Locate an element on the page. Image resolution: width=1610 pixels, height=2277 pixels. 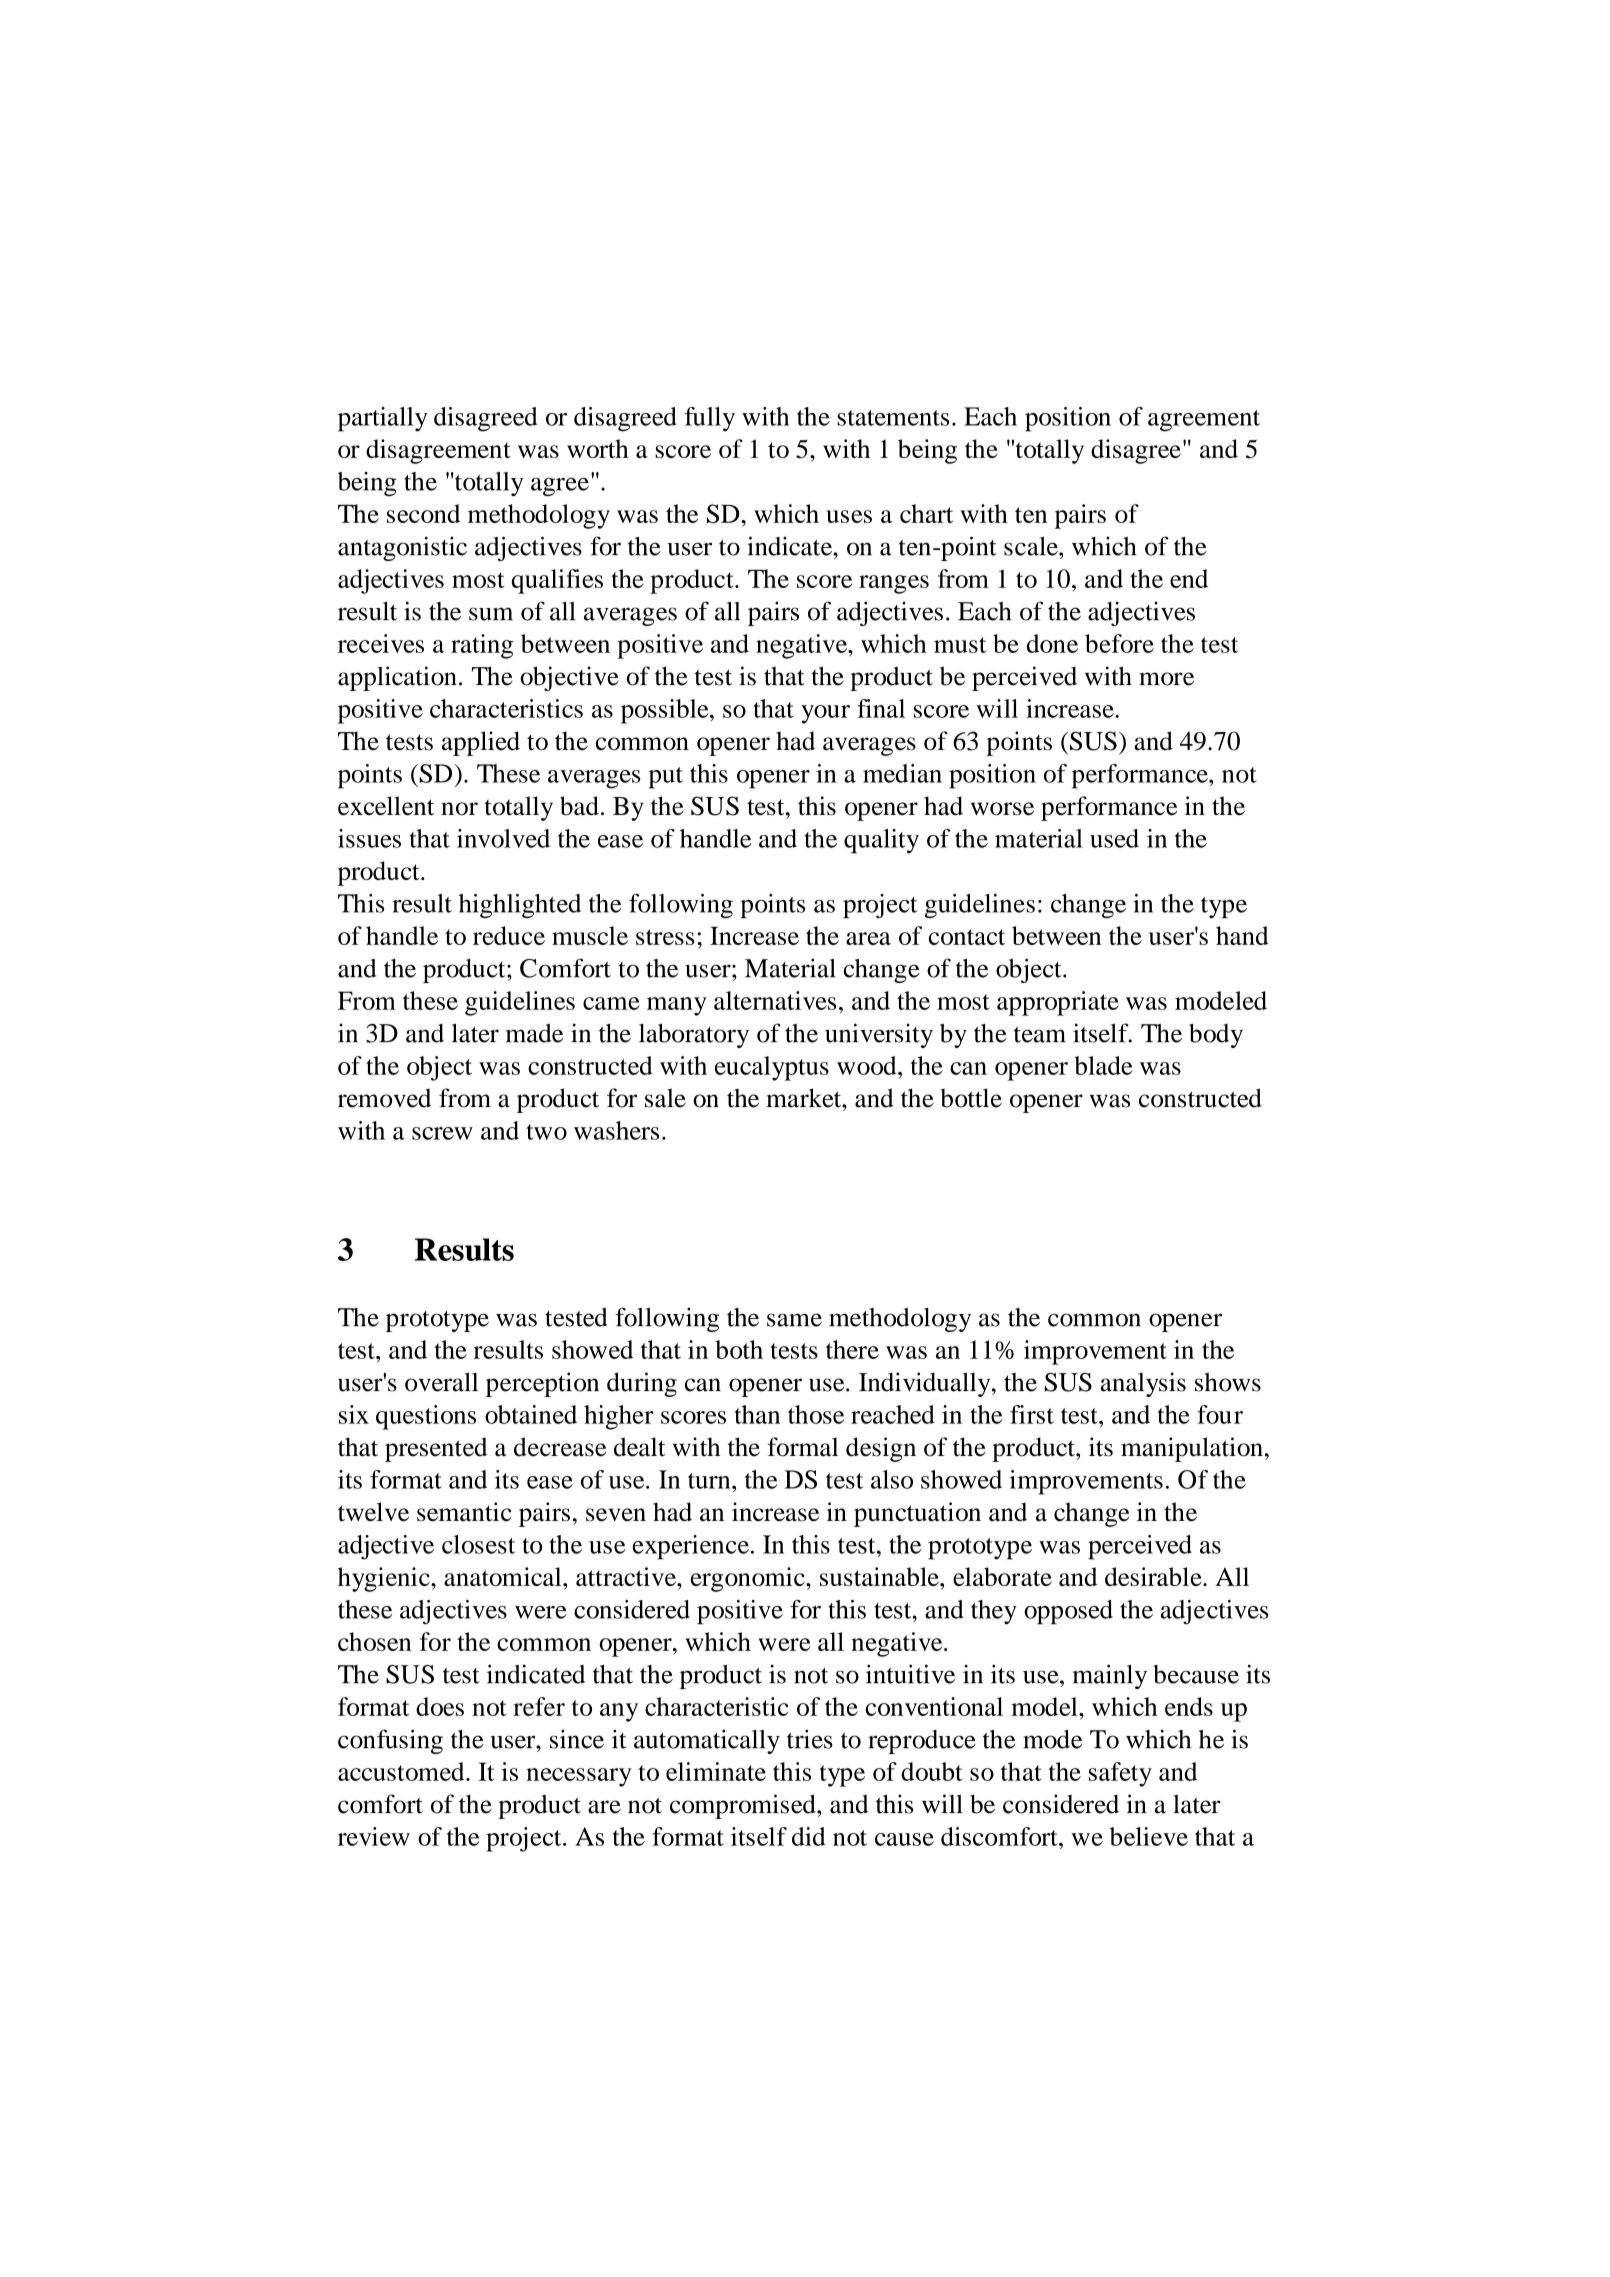
accustomed is located at coordinates (402, 1771).
